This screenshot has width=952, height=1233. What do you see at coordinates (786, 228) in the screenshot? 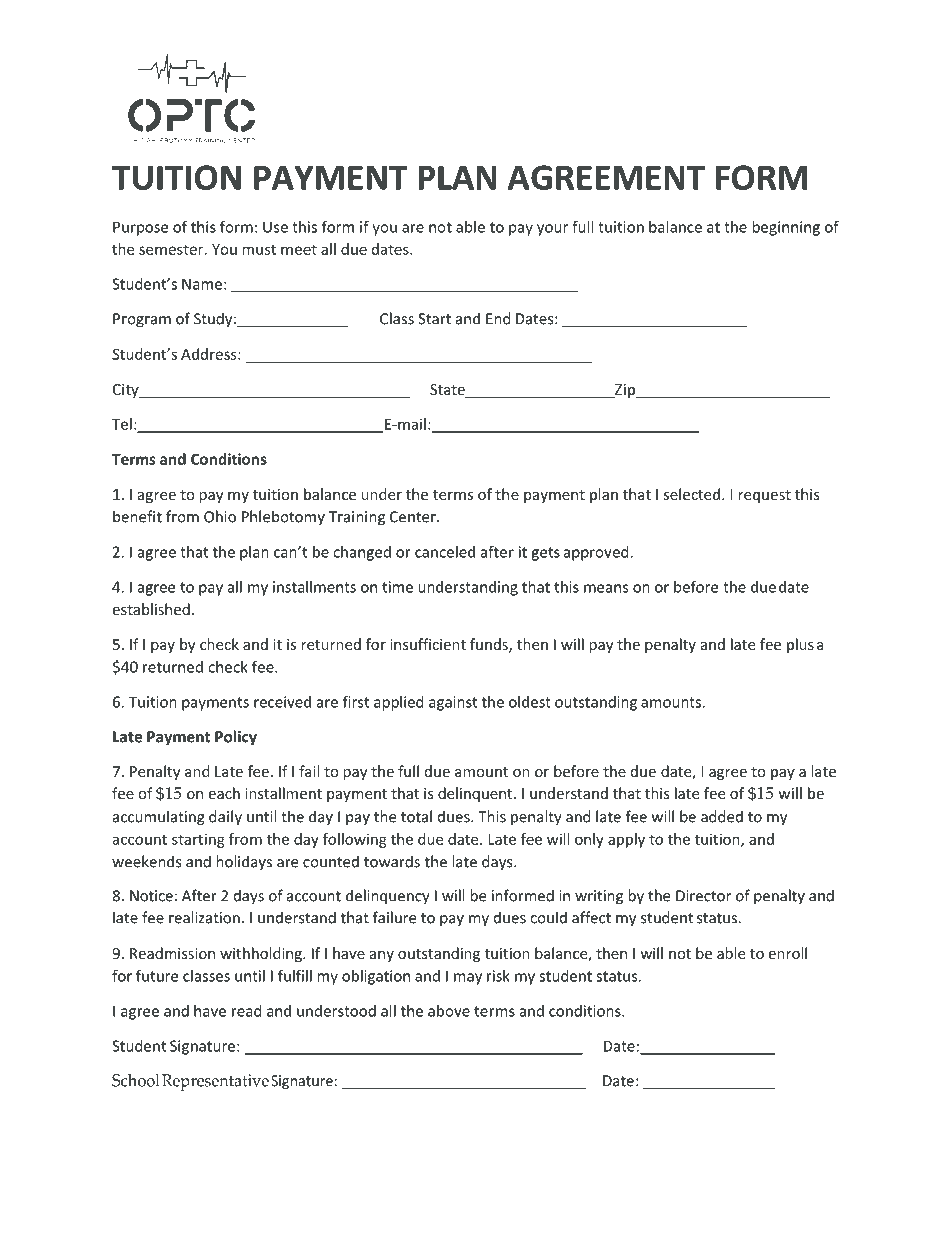
I see `beginning` at bounding box center [786, 228].
